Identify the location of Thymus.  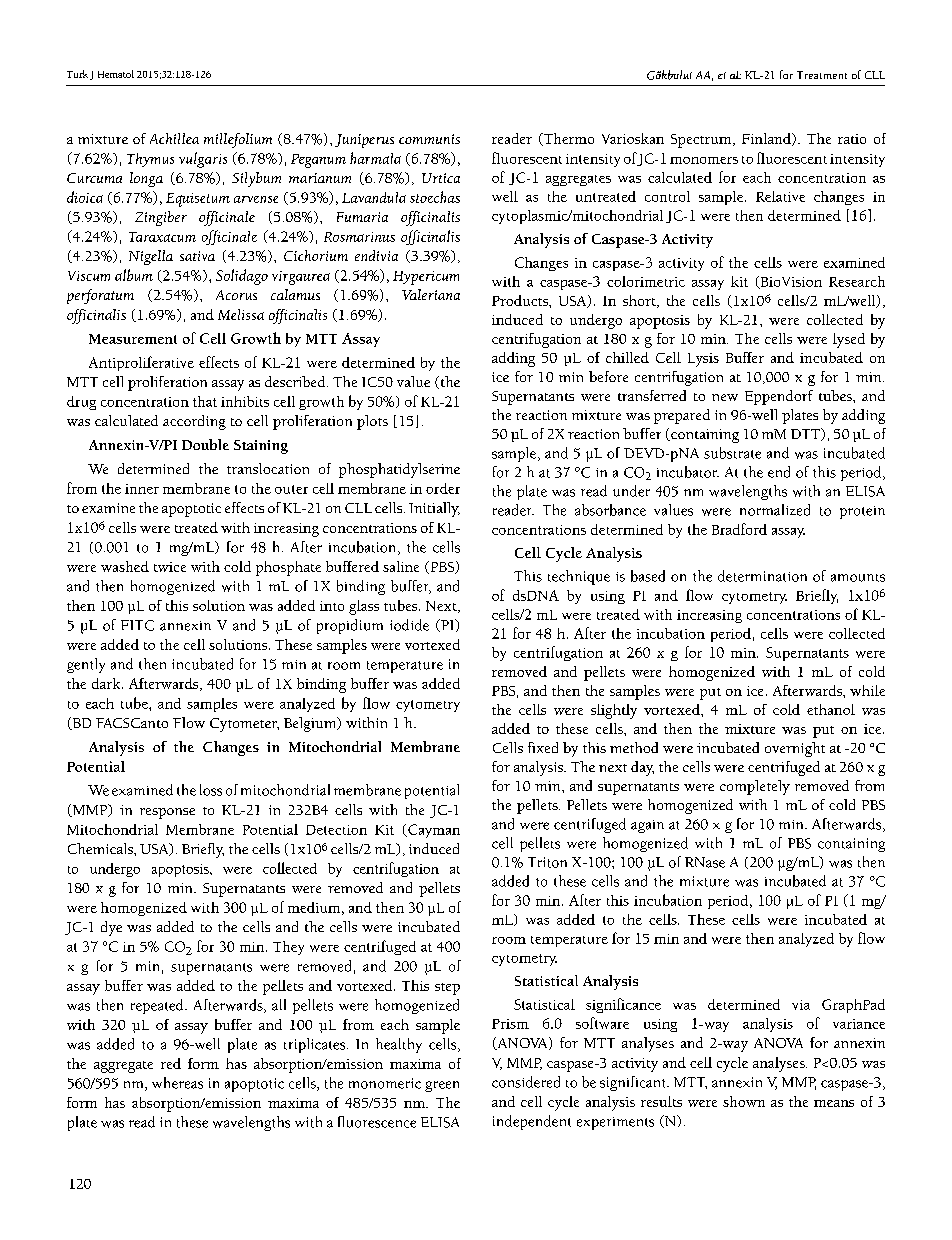
(150, 160).
